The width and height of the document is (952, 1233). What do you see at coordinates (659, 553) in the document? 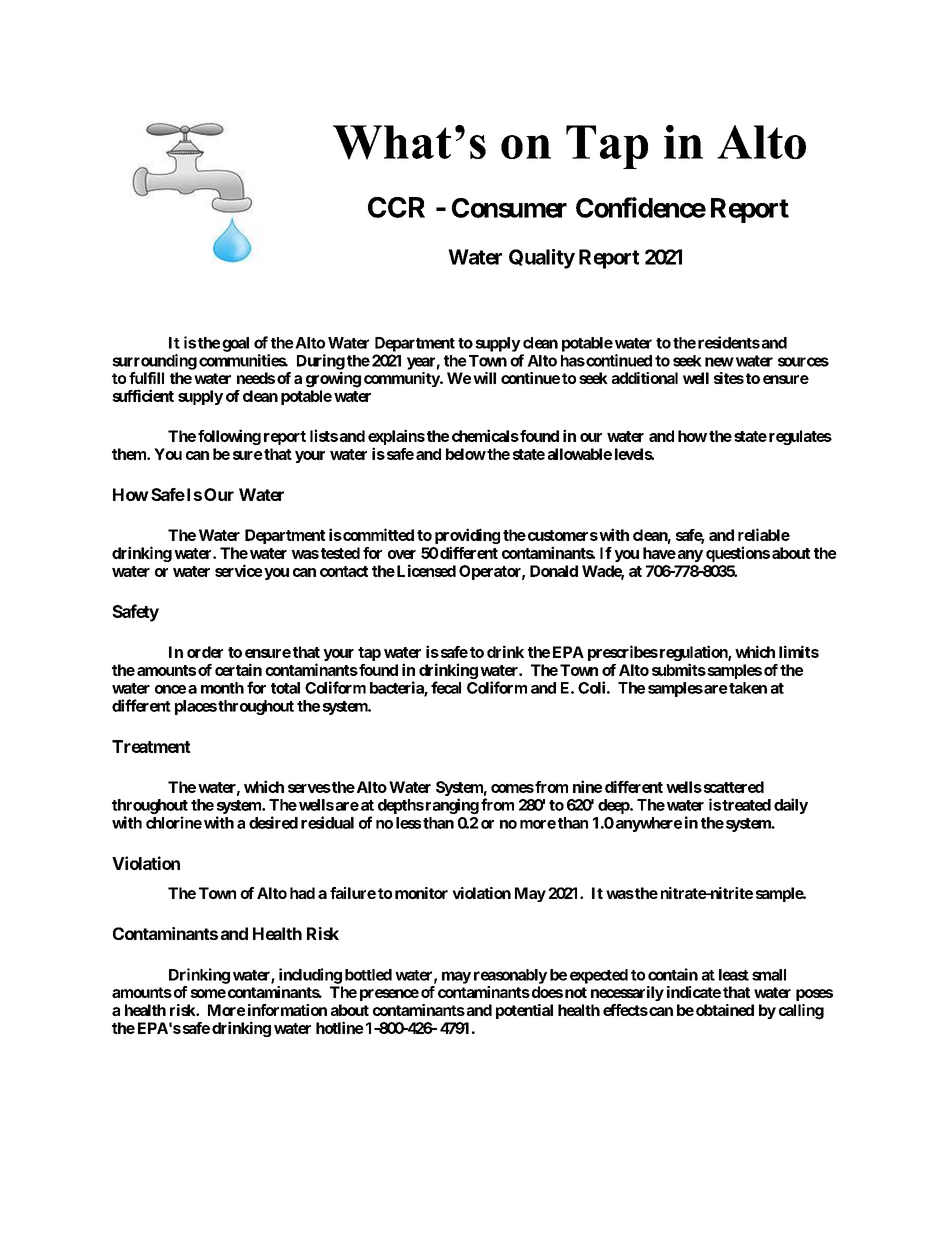
I see `have` at bounding box center [659, 553].
